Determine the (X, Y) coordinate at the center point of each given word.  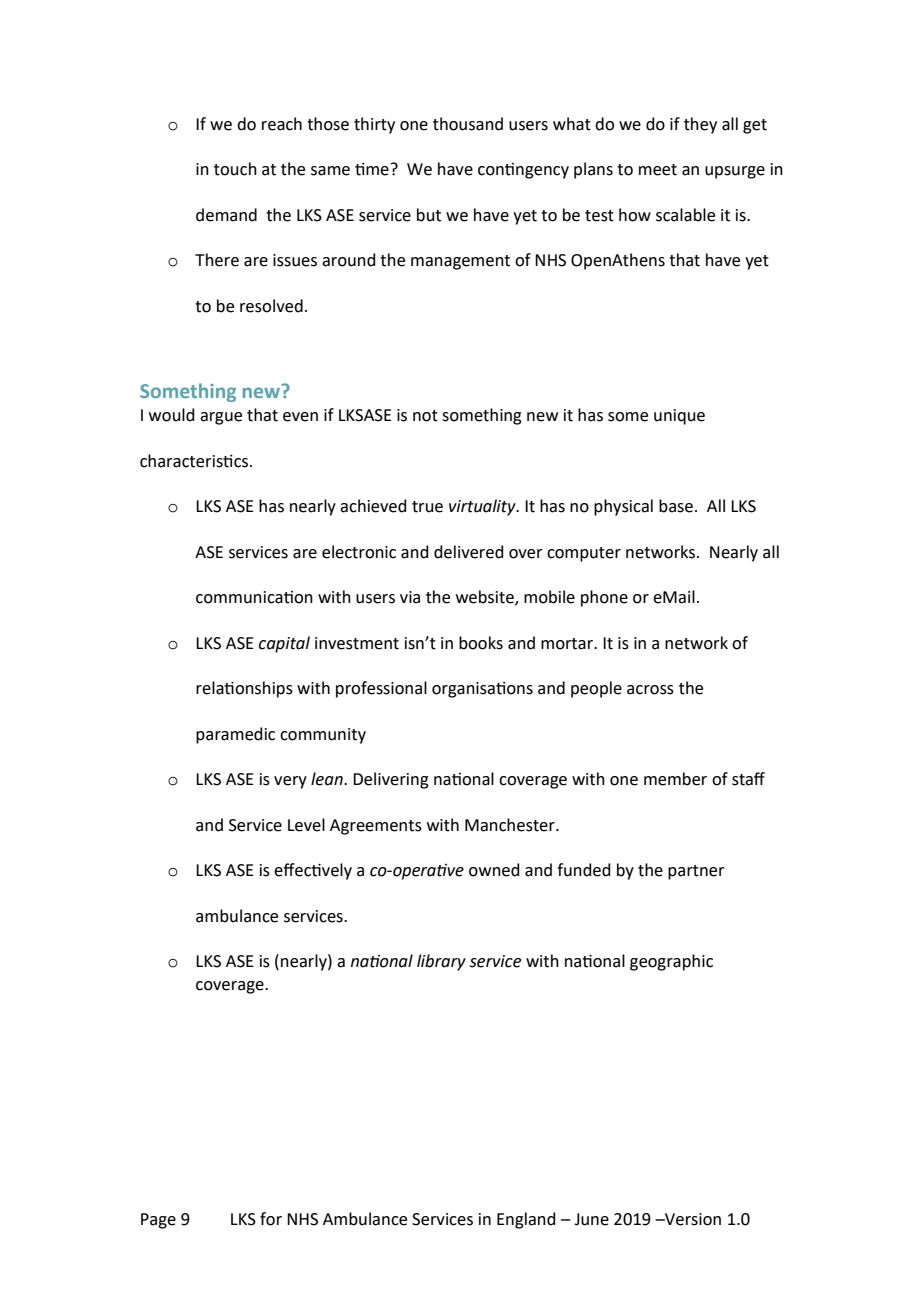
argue (221, 418)
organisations (482, 690)
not (425, 416)
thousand (468, 124)
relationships (244, 689)
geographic (671, 962)
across (650, 690)
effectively (313, 871)
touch (235, 169)
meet (658, 170)
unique (679, 417)
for (271, 1219)
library (441, 962)
